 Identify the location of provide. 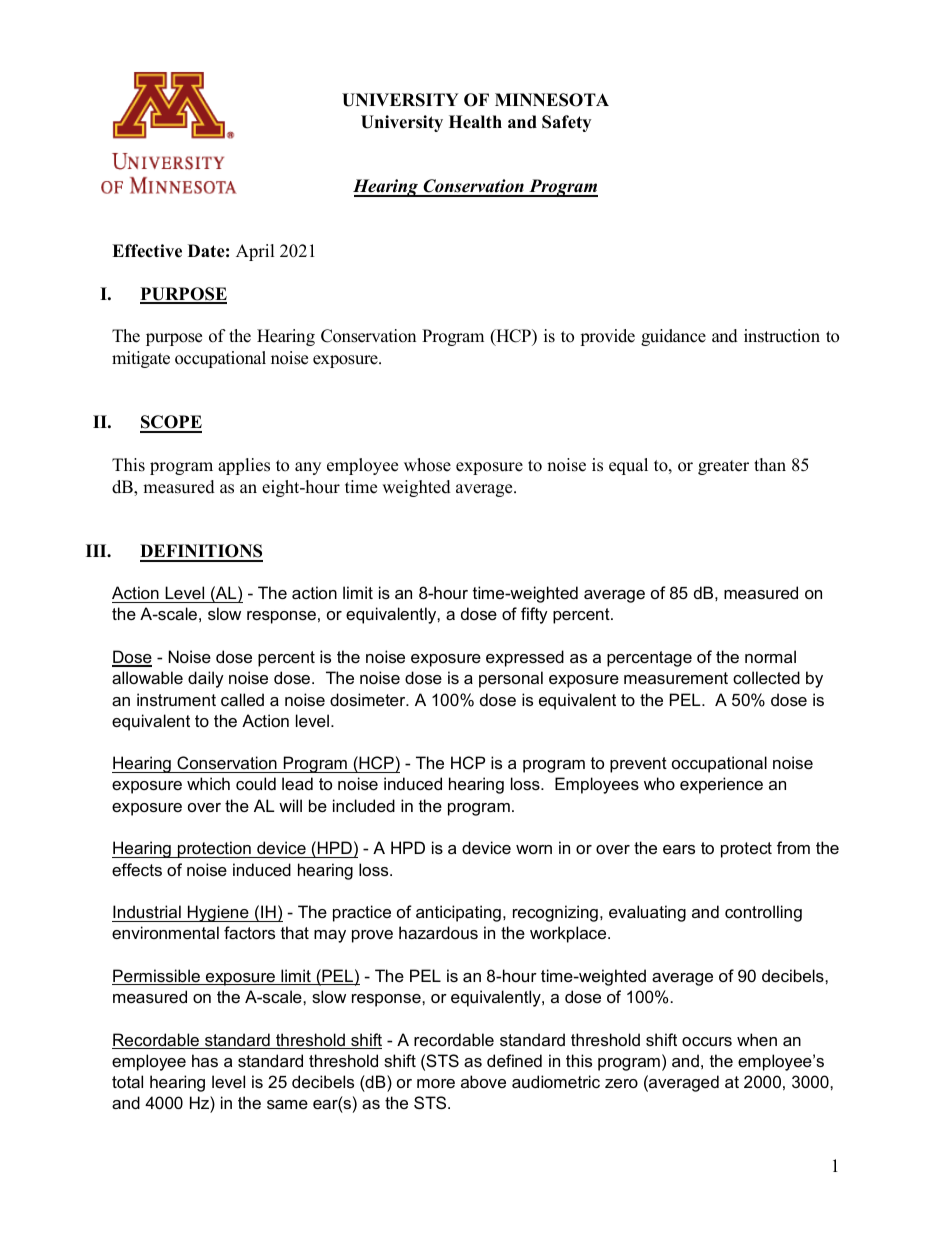
(607, 337).
